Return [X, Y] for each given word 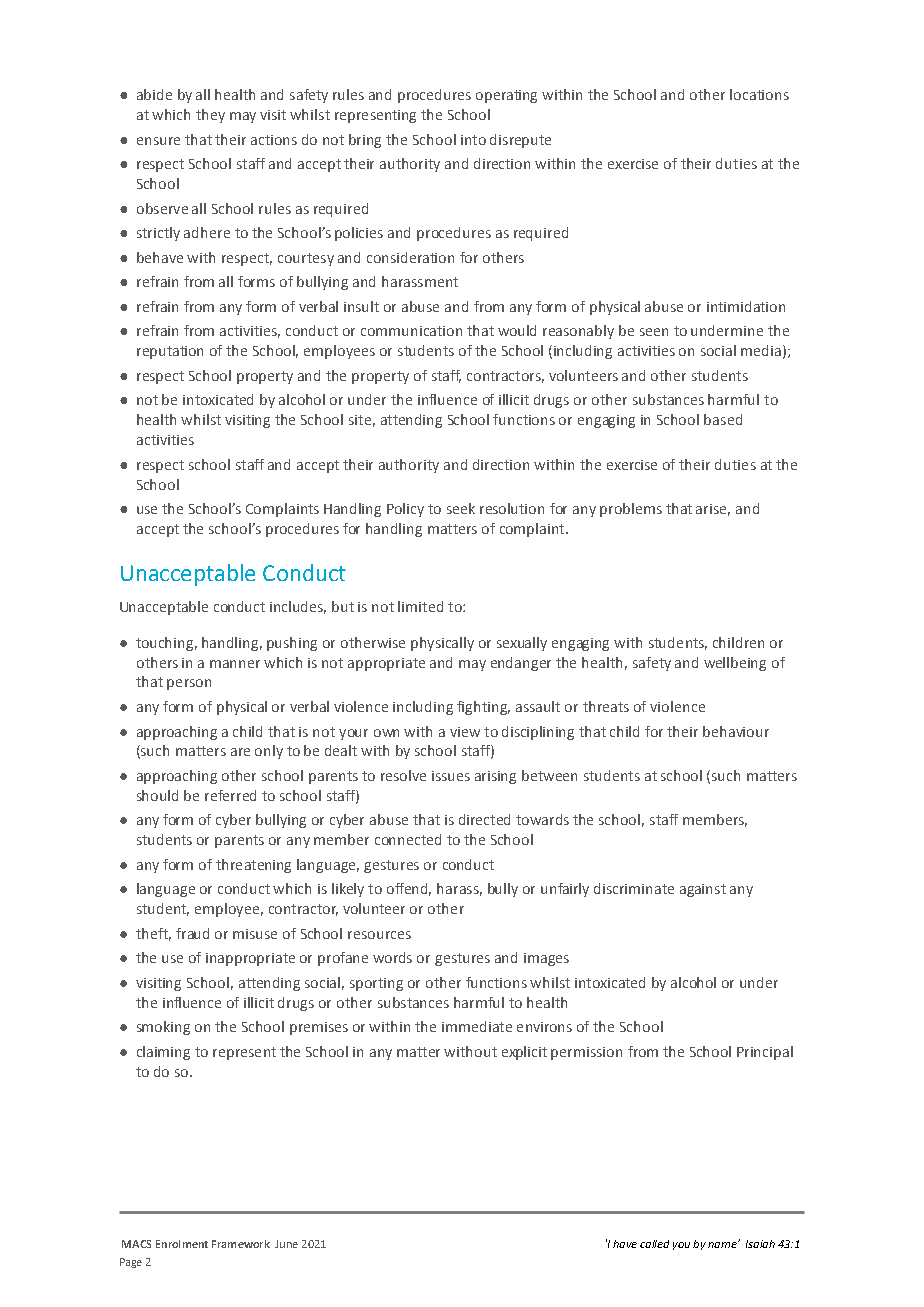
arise [713, 510]
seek [461, 508]
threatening [253, 866]
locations [759, 94]
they [210, 116]
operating [506, 96]
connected [408, 839]
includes [298, 607]
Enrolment [182, 1244]
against [703, 890]
